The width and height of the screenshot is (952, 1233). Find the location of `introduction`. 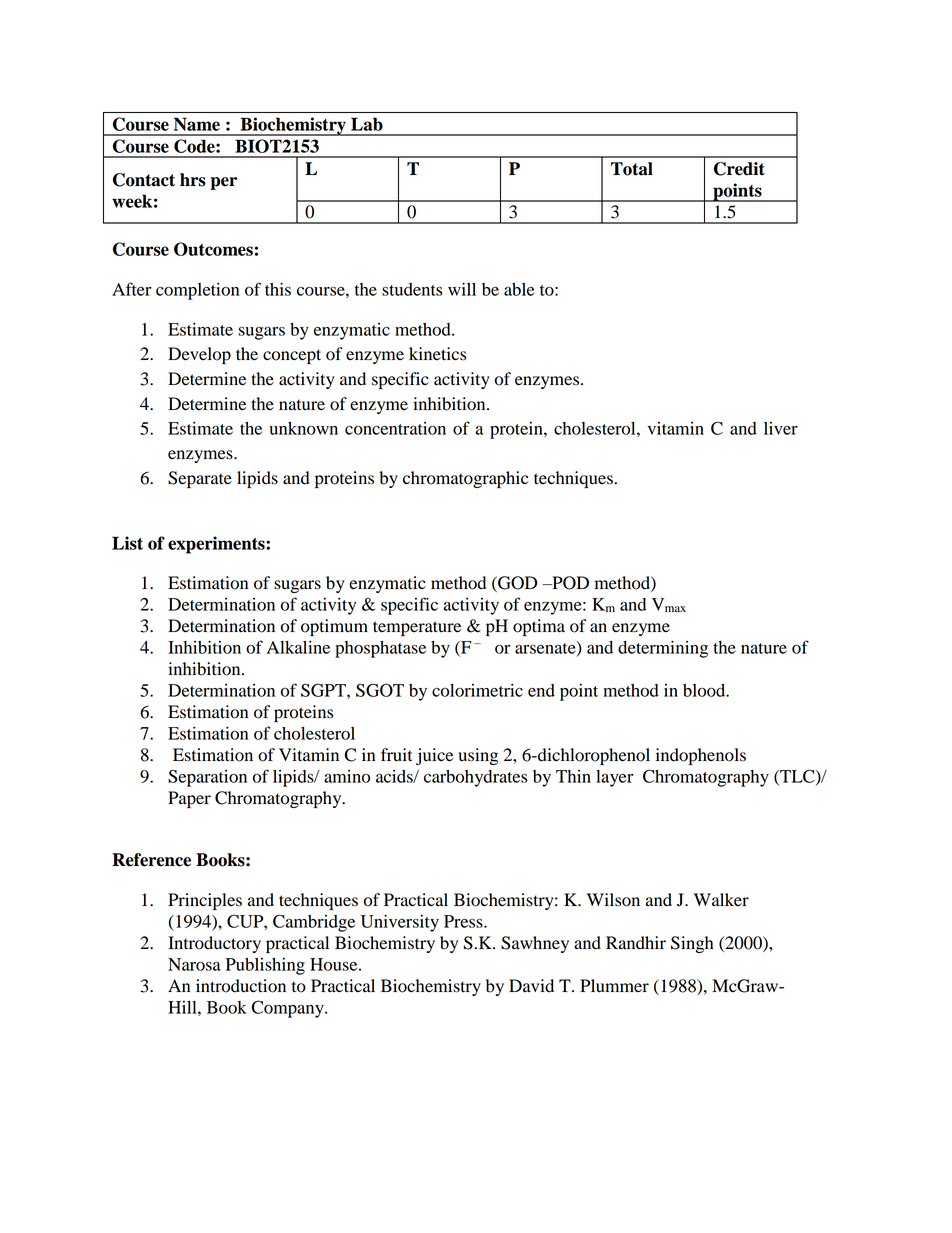

introduction is located at coordinates (241, 986).
